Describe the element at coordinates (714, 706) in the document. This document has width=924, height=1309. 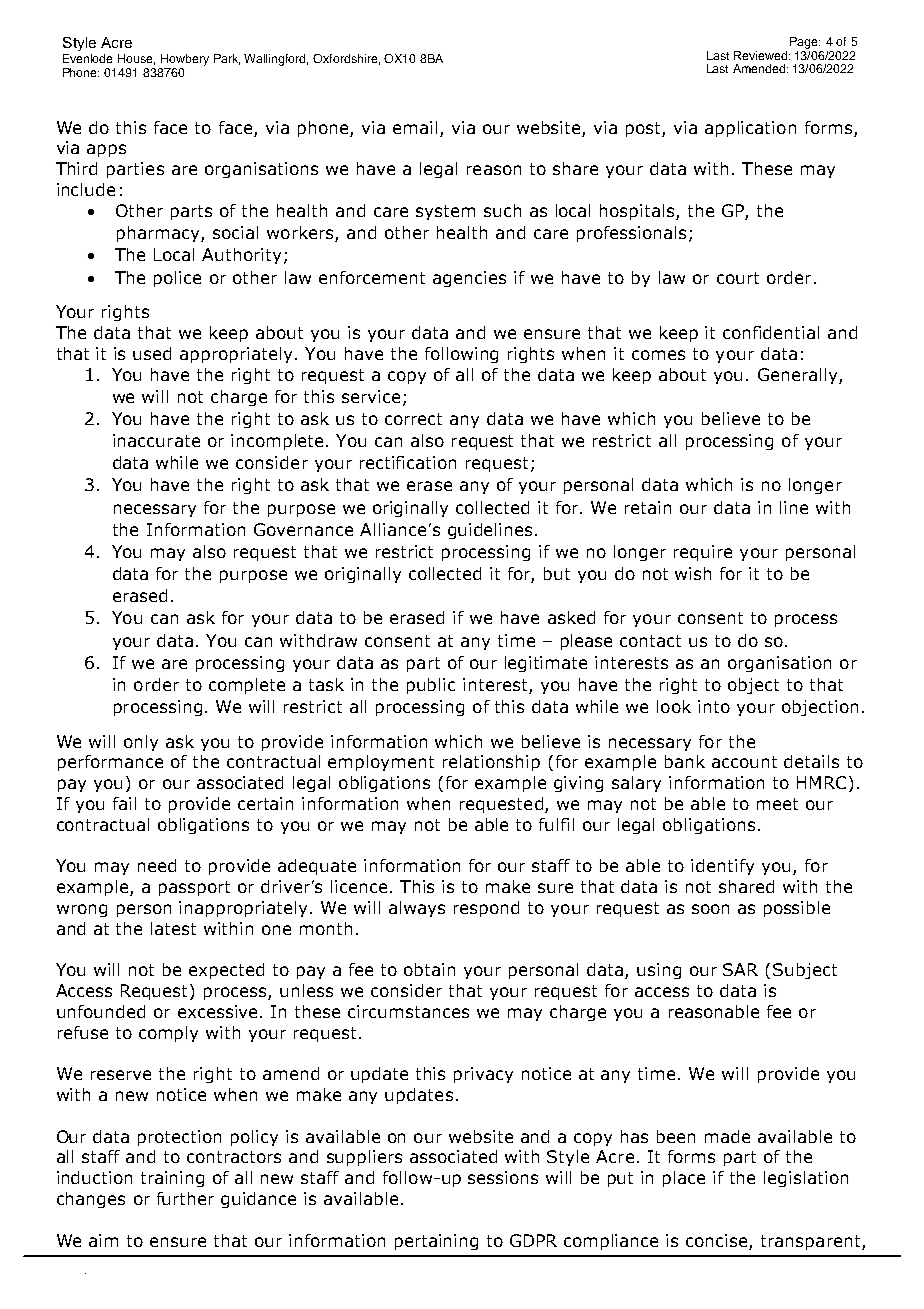
I see `into` at that location.
